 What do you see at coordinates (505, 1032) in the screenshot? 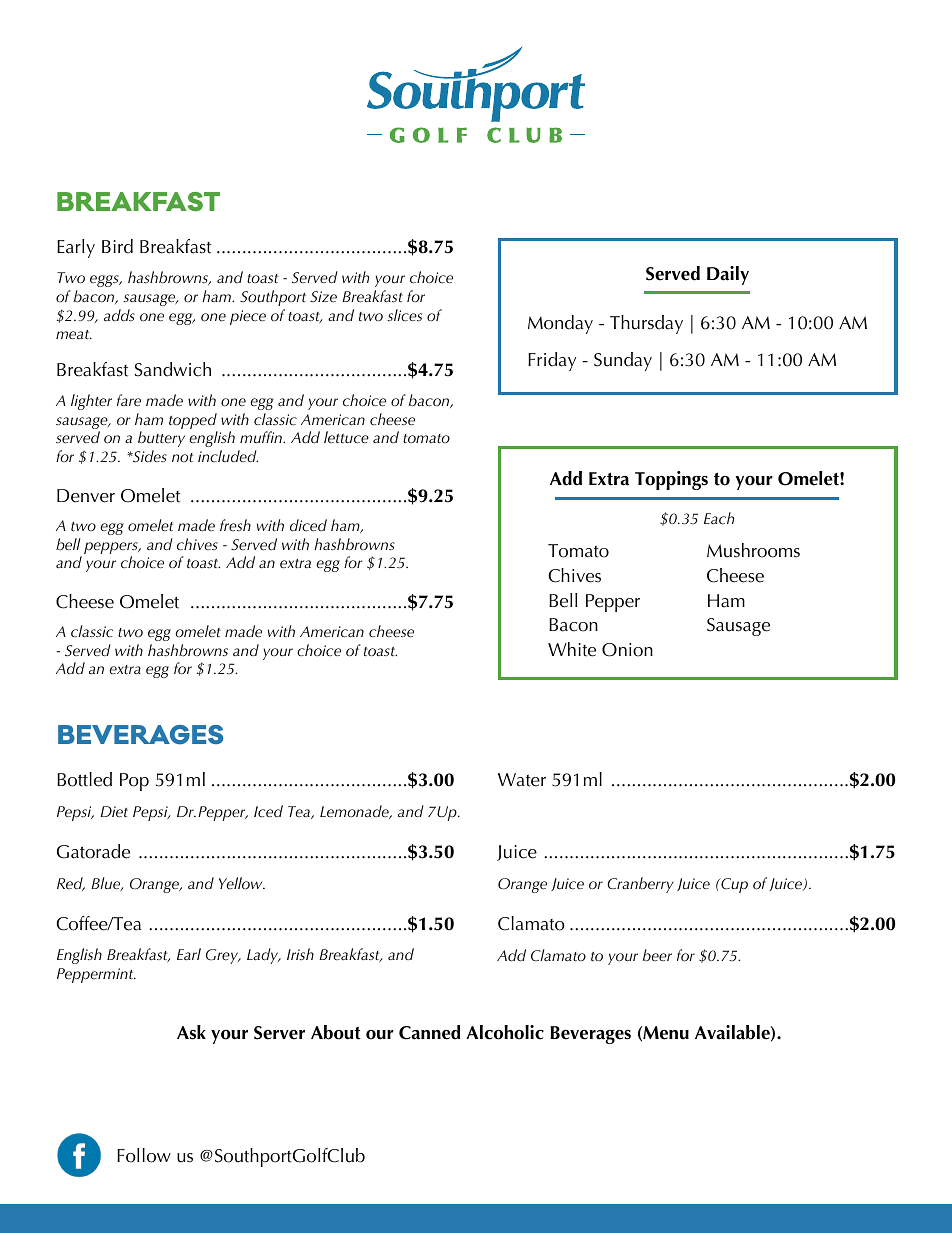
I see `Alcoholic` at bounding box center [505, 1032].
